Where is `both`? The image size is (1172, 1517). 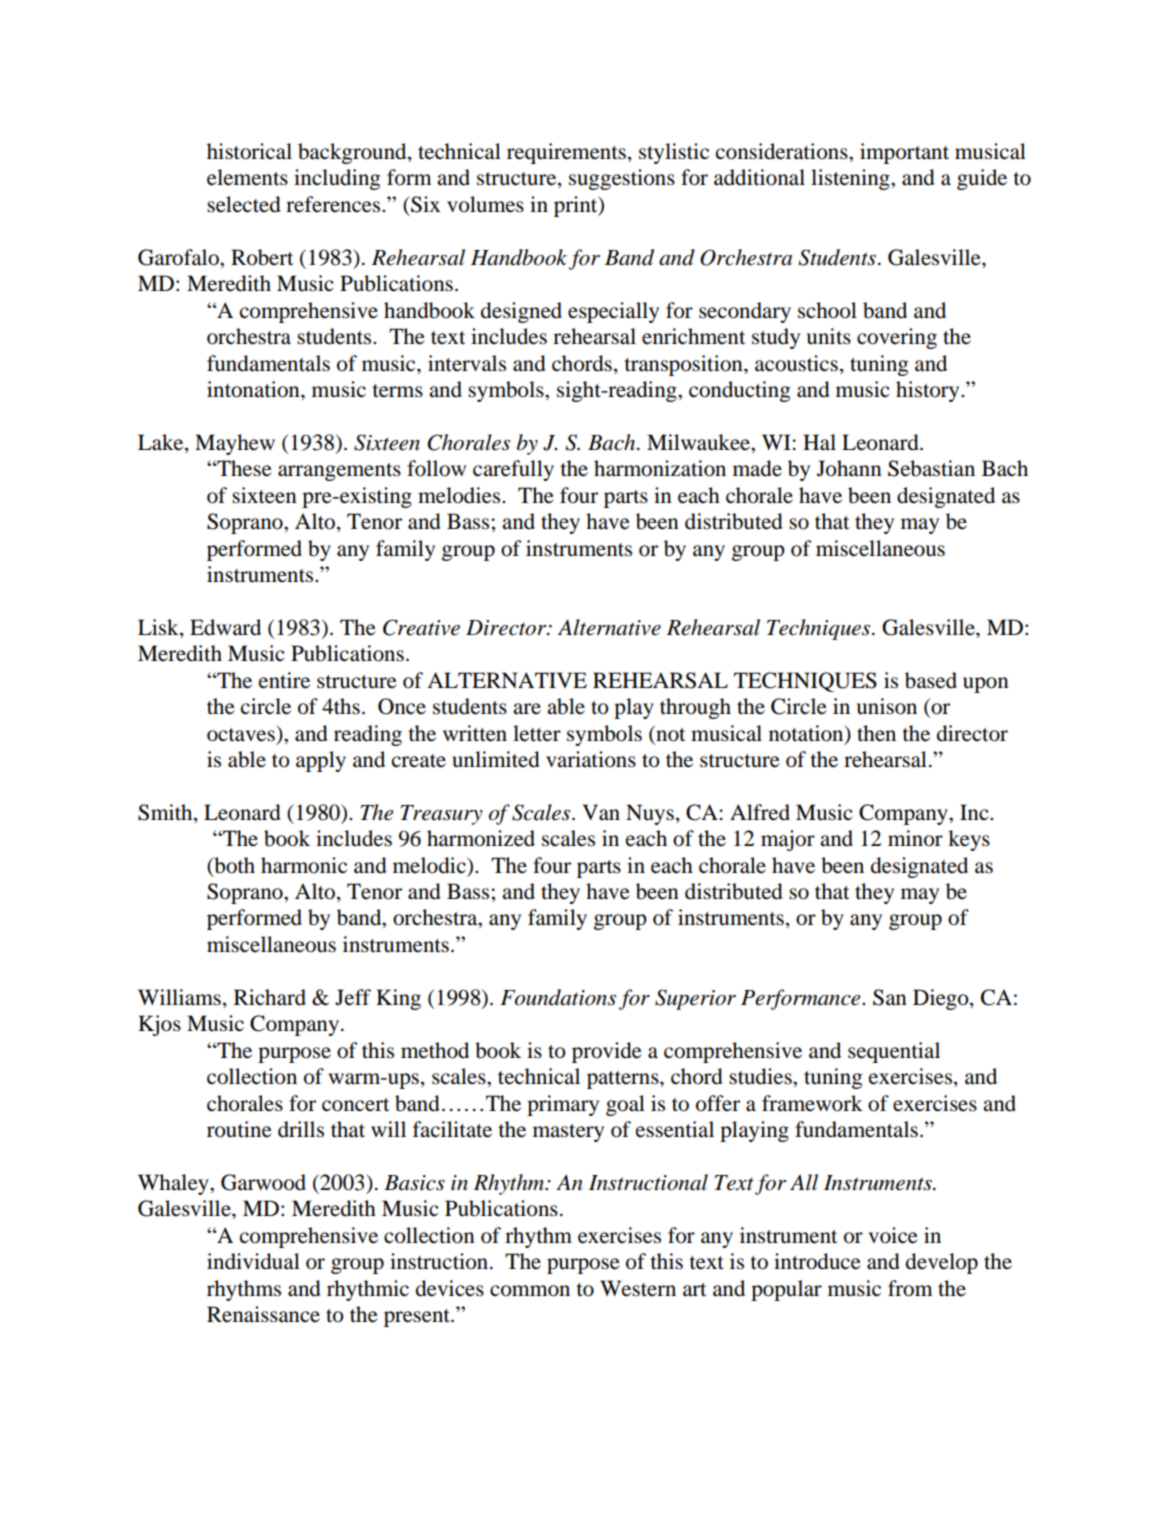
both is located at coordinates (233, 865).
